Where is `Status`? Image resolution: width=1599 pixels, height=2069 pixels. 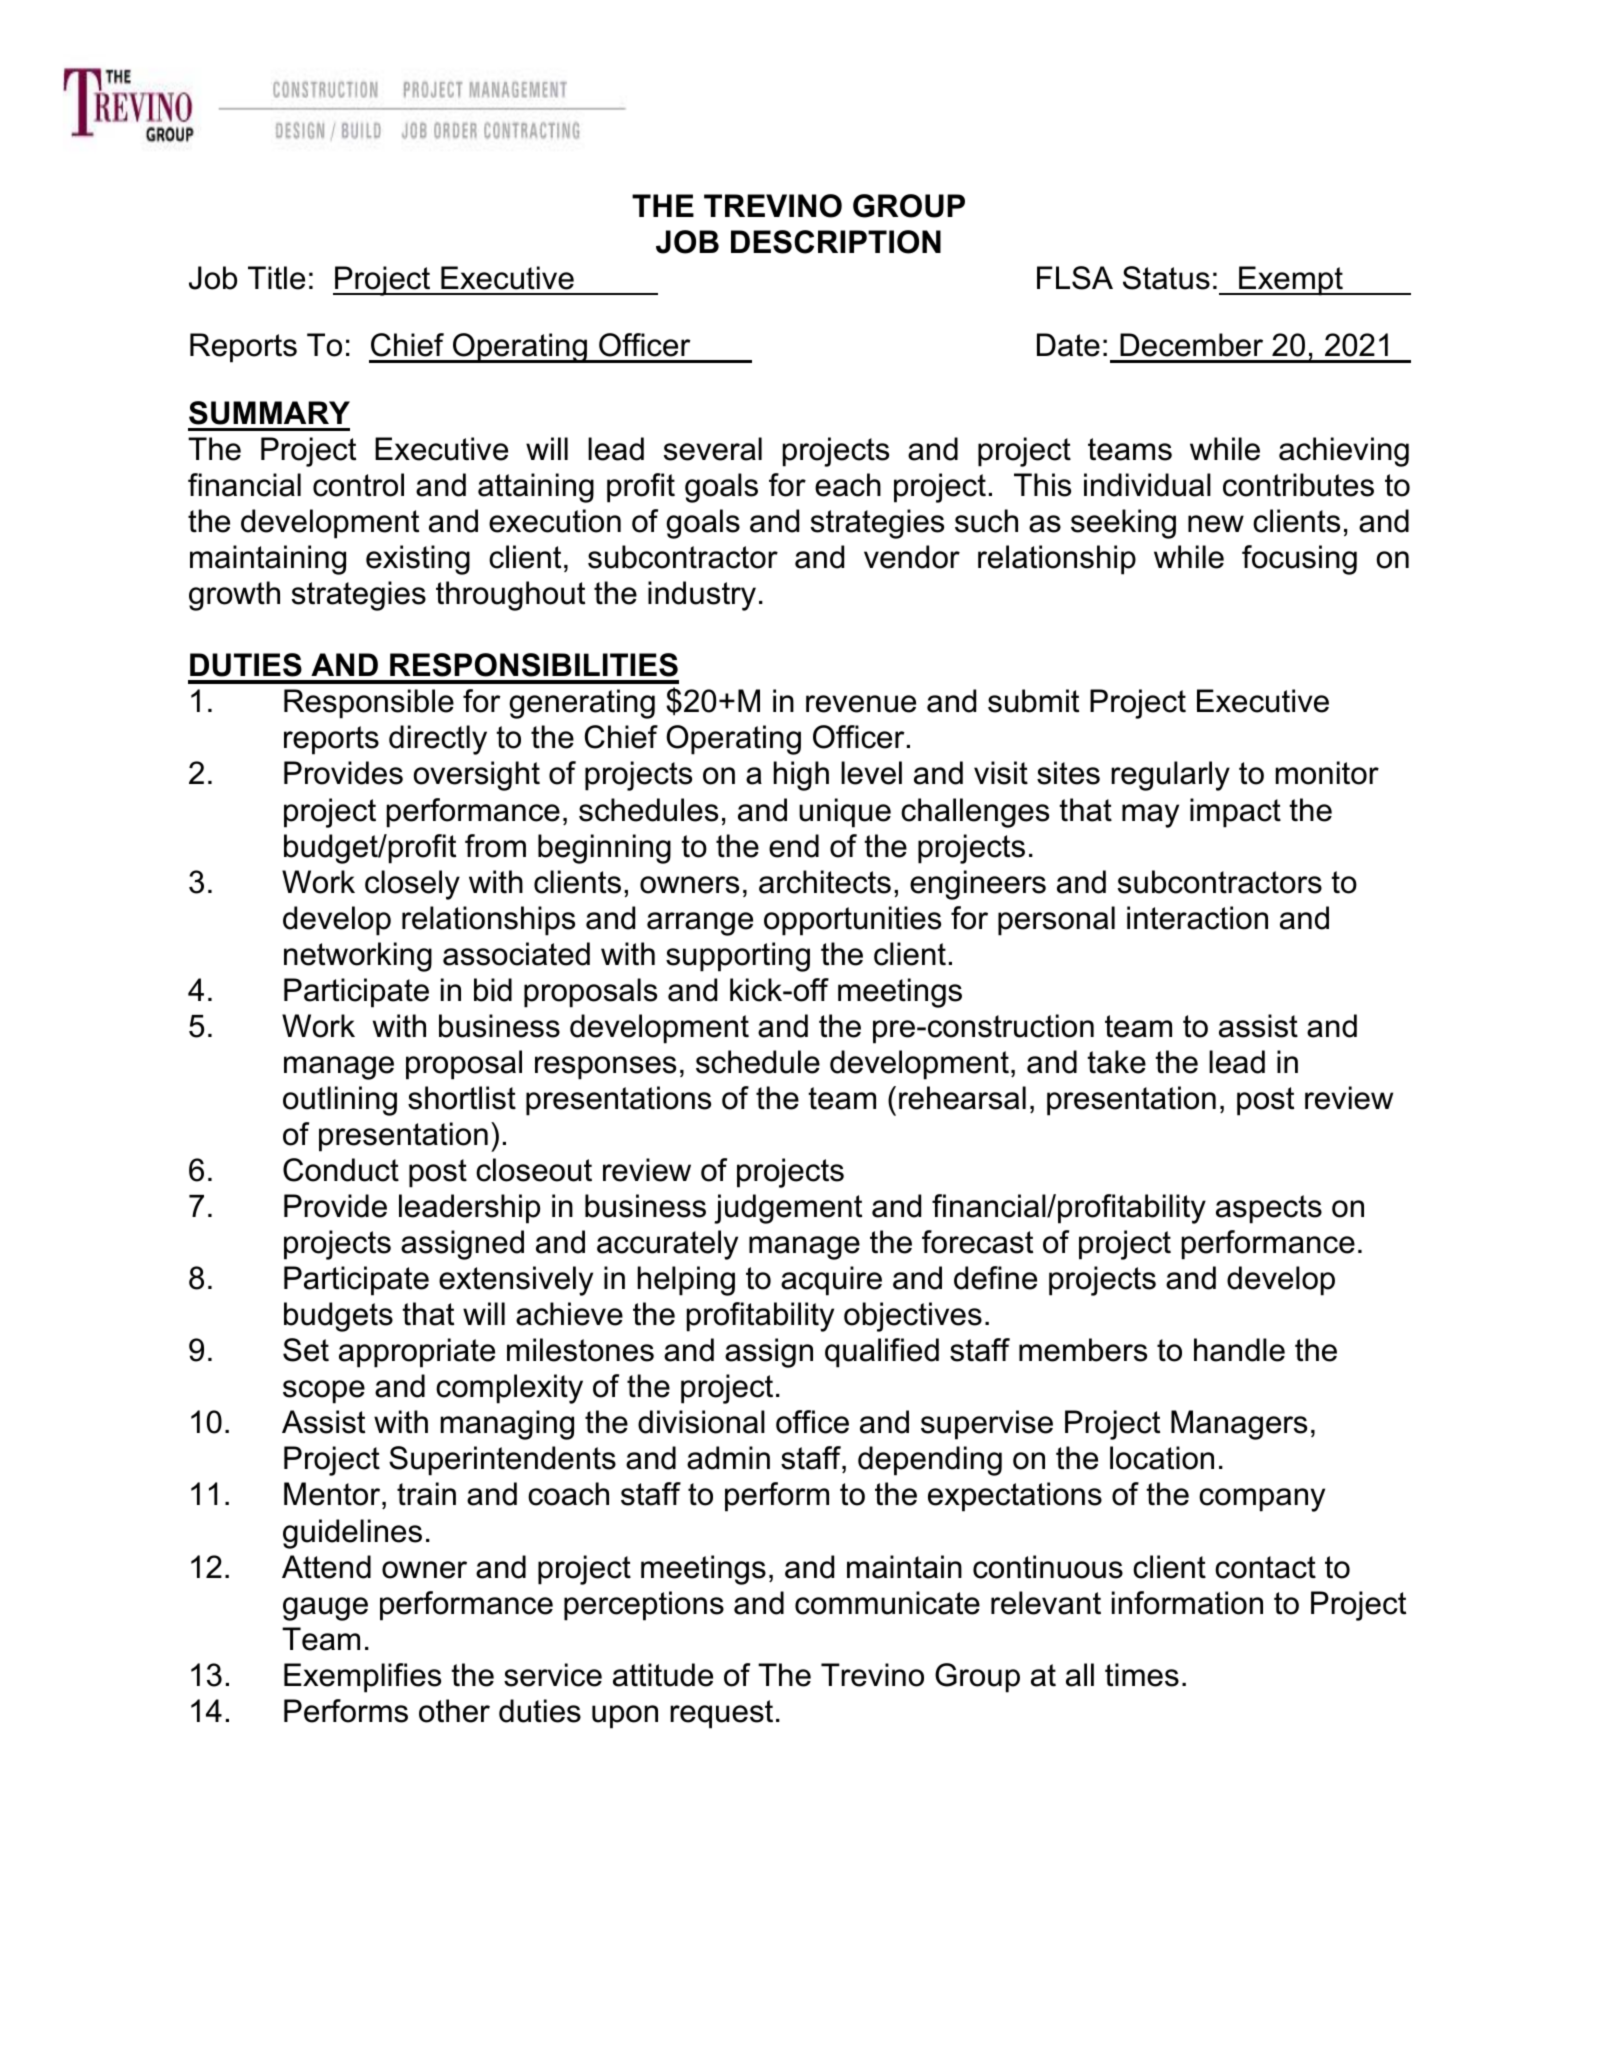
Status is located at coordinates (1166, 278).
